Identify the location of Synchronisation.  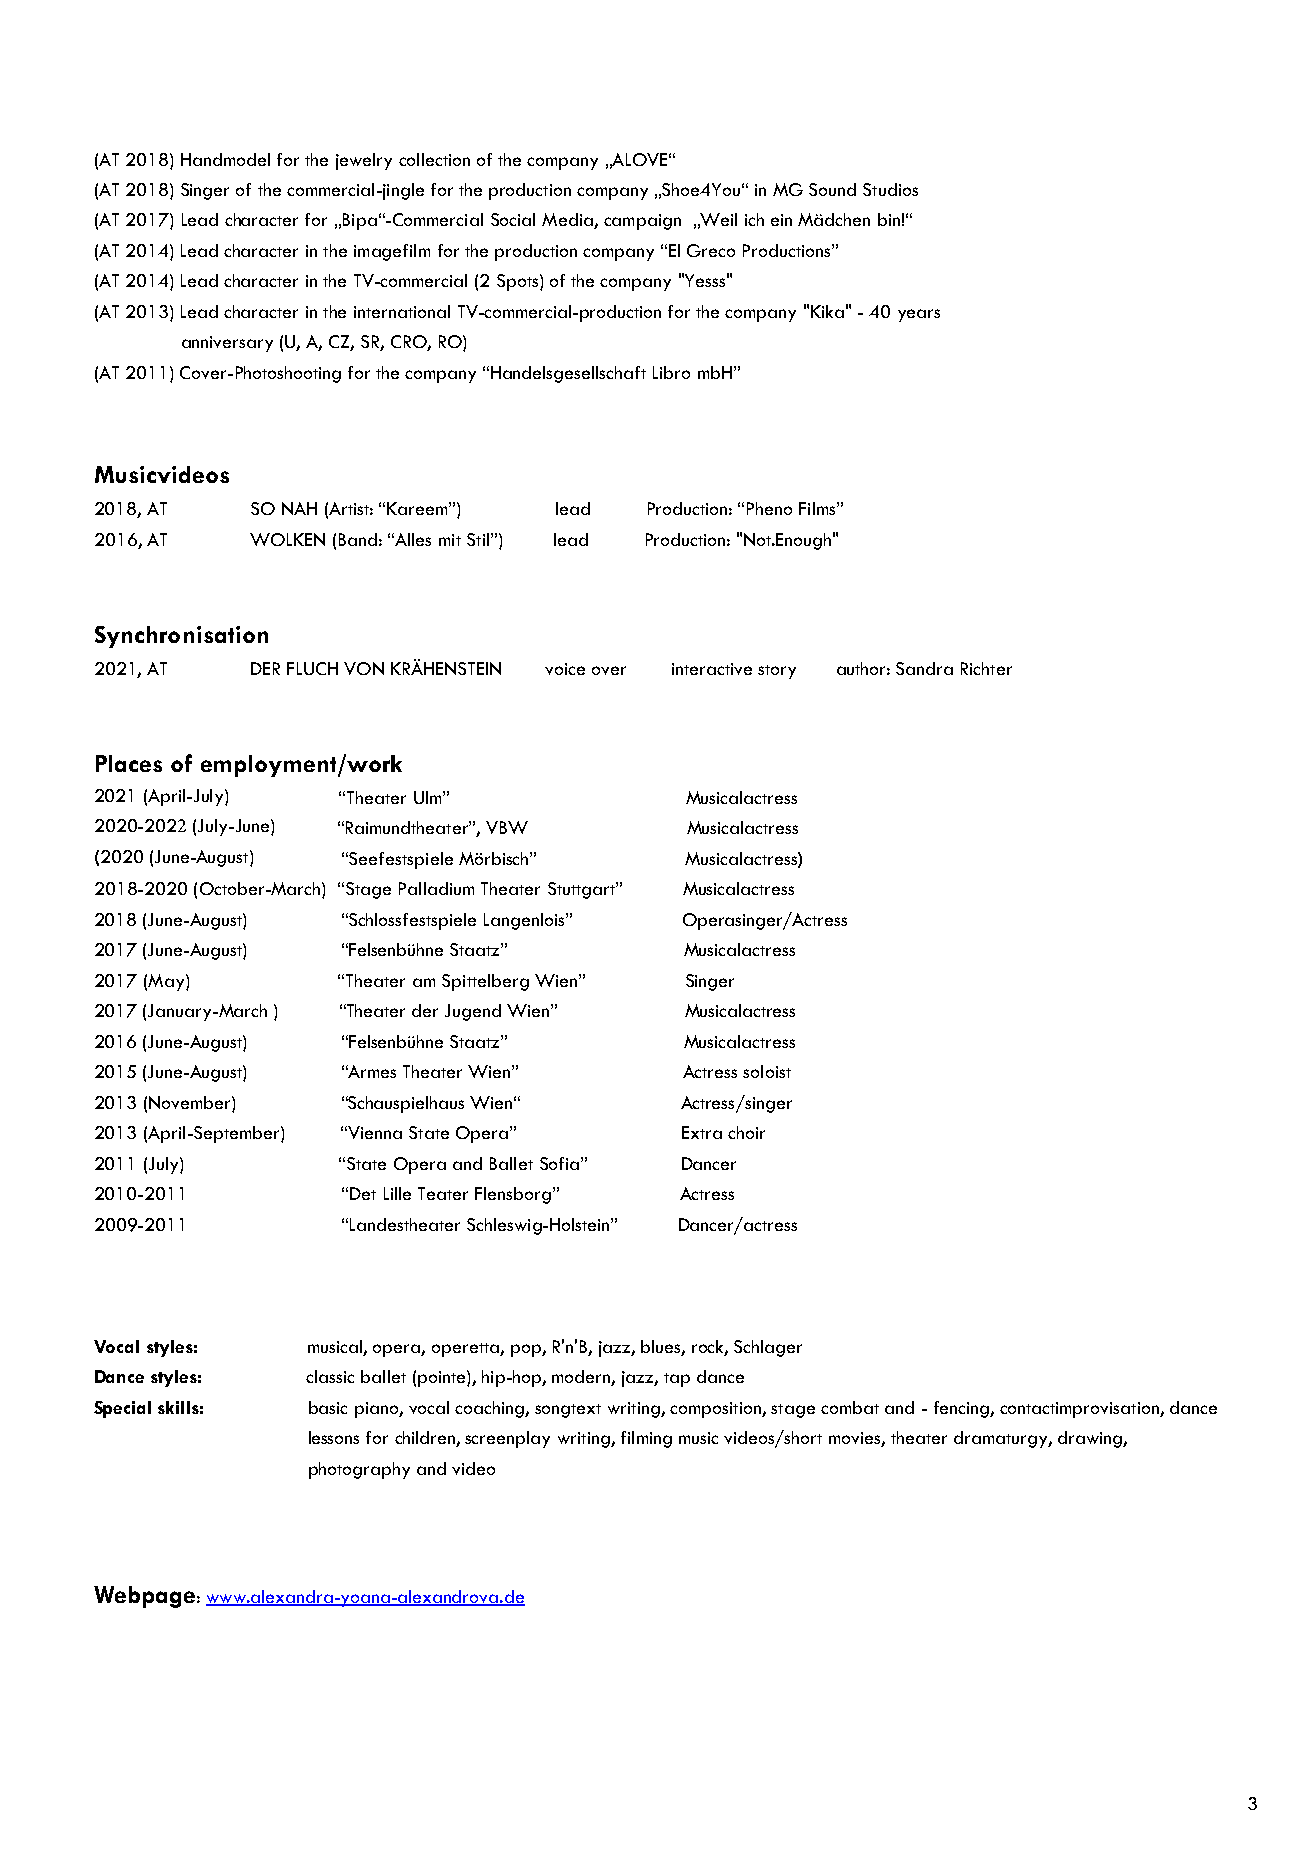
(181, 637).
